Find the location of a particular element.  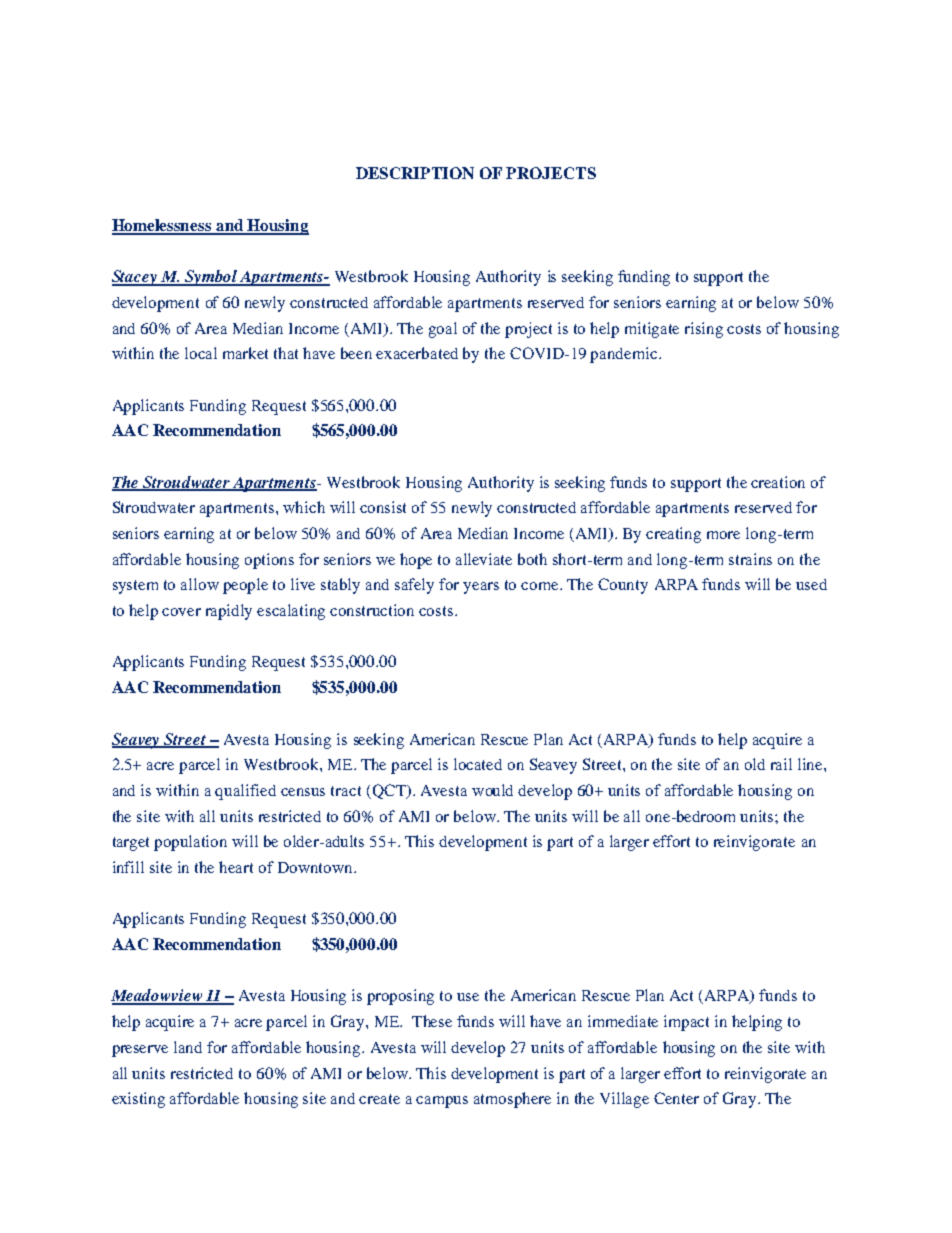

qualified is located at coordinates (245, 792).
